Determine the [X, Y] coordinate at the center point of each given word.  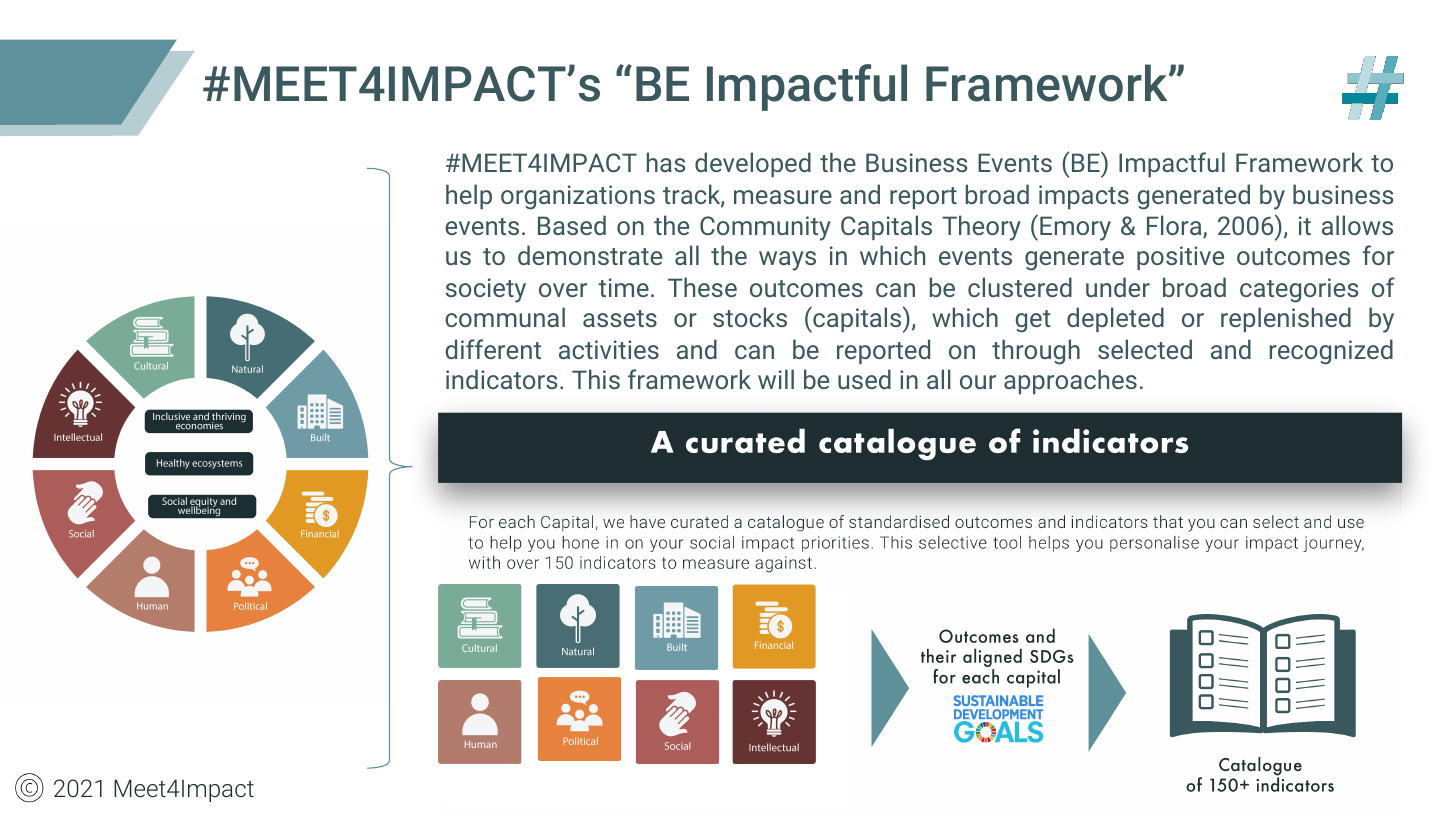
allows [1357, 225]
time [623, 287]
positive [1180, 258]
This [596, 379]
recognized [1331, 352]
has [666, 162]
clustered [1020, 287]
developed [753, 164]
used [864, 379]
